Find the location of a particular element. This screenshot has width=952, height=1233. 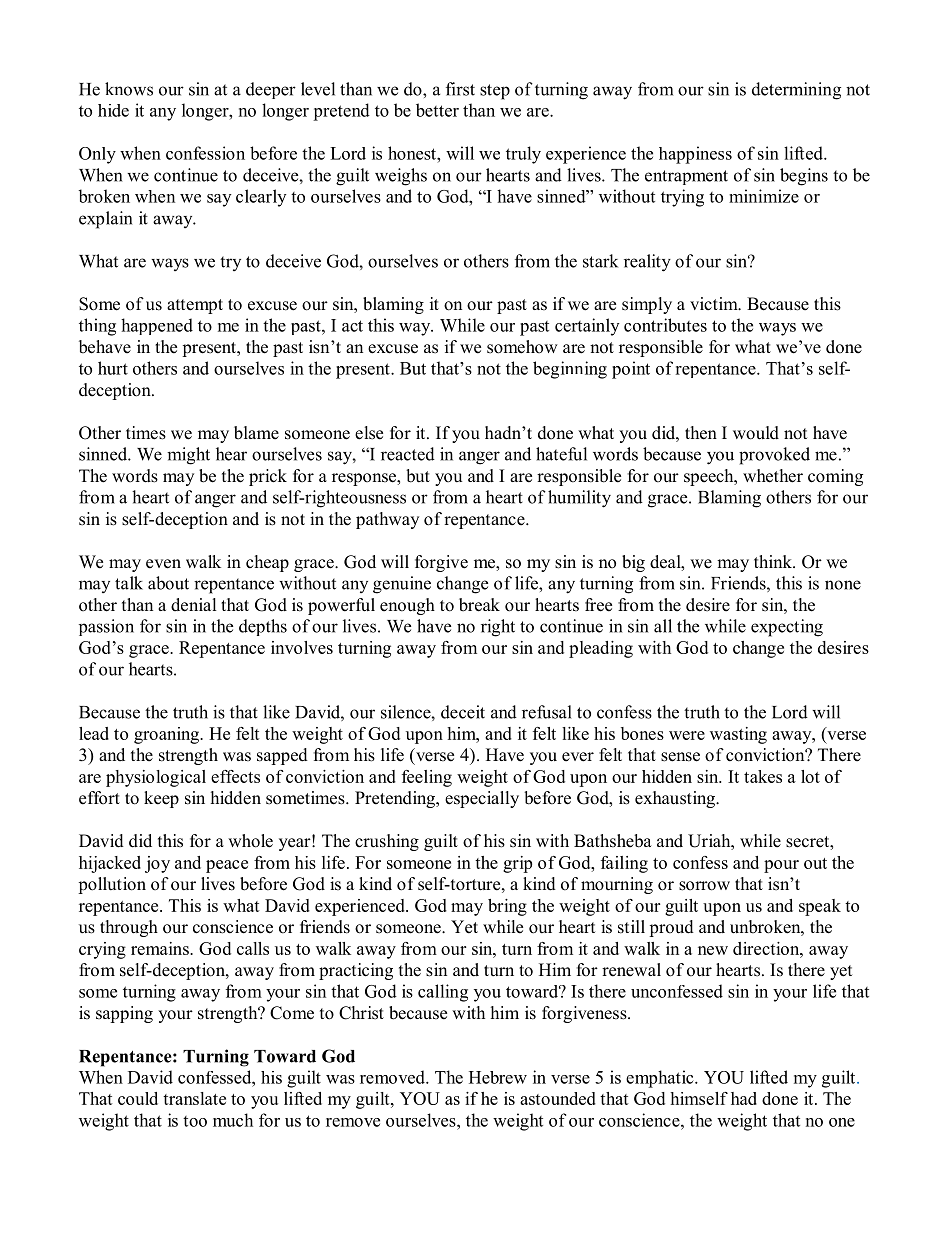

joy is located at coordinates (157, 864).
